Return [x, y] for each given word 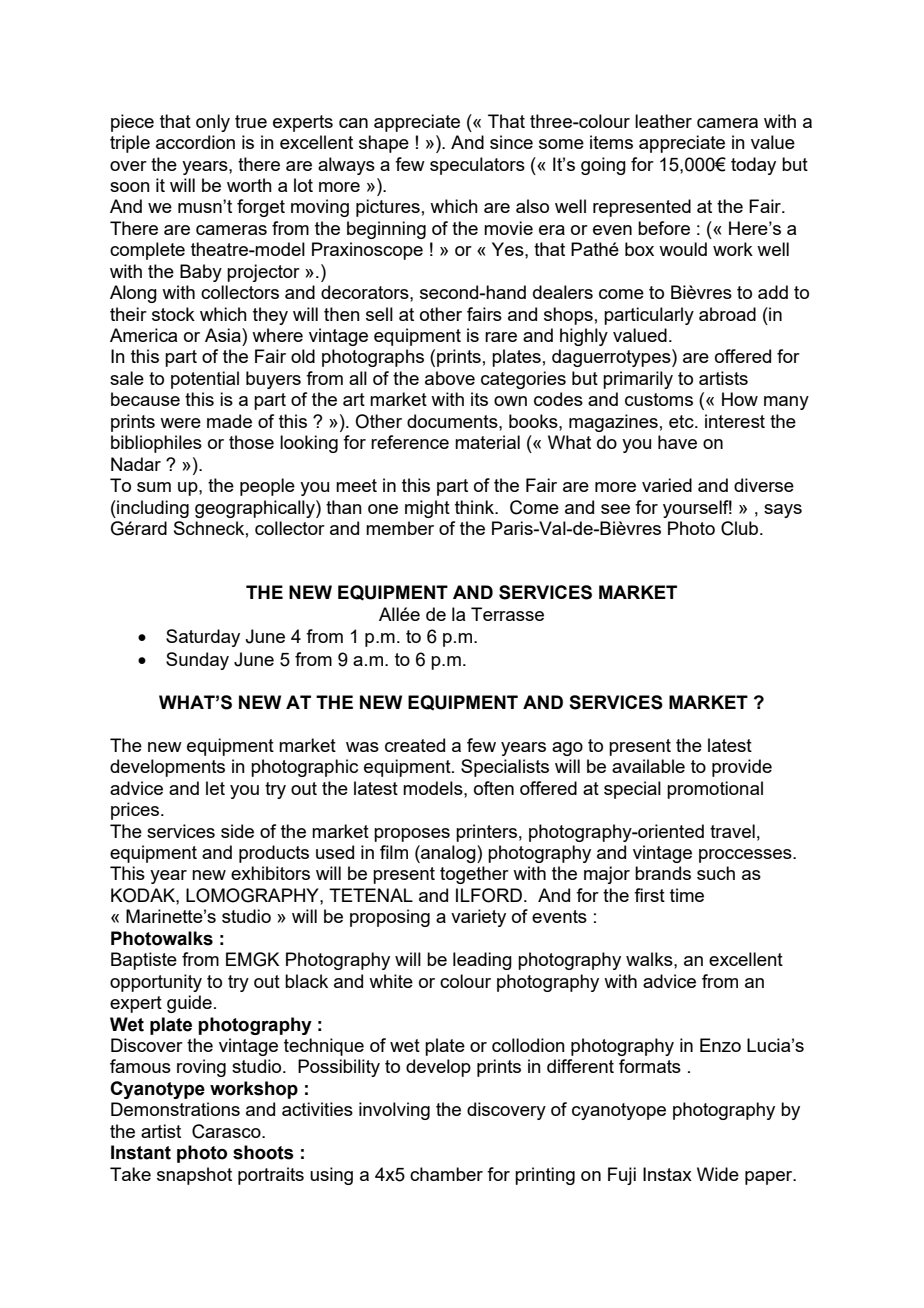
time [687, 895]
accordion [195, 142]
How [740, 399]
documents [453, 421]
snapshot [194, 1176]
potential [205, 380]
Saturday [203, 638]
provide [742, 768]
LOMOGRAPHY [253, 895]
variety [478, 918]
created [415, 745]
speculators [477, 166]
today [753, 166]
